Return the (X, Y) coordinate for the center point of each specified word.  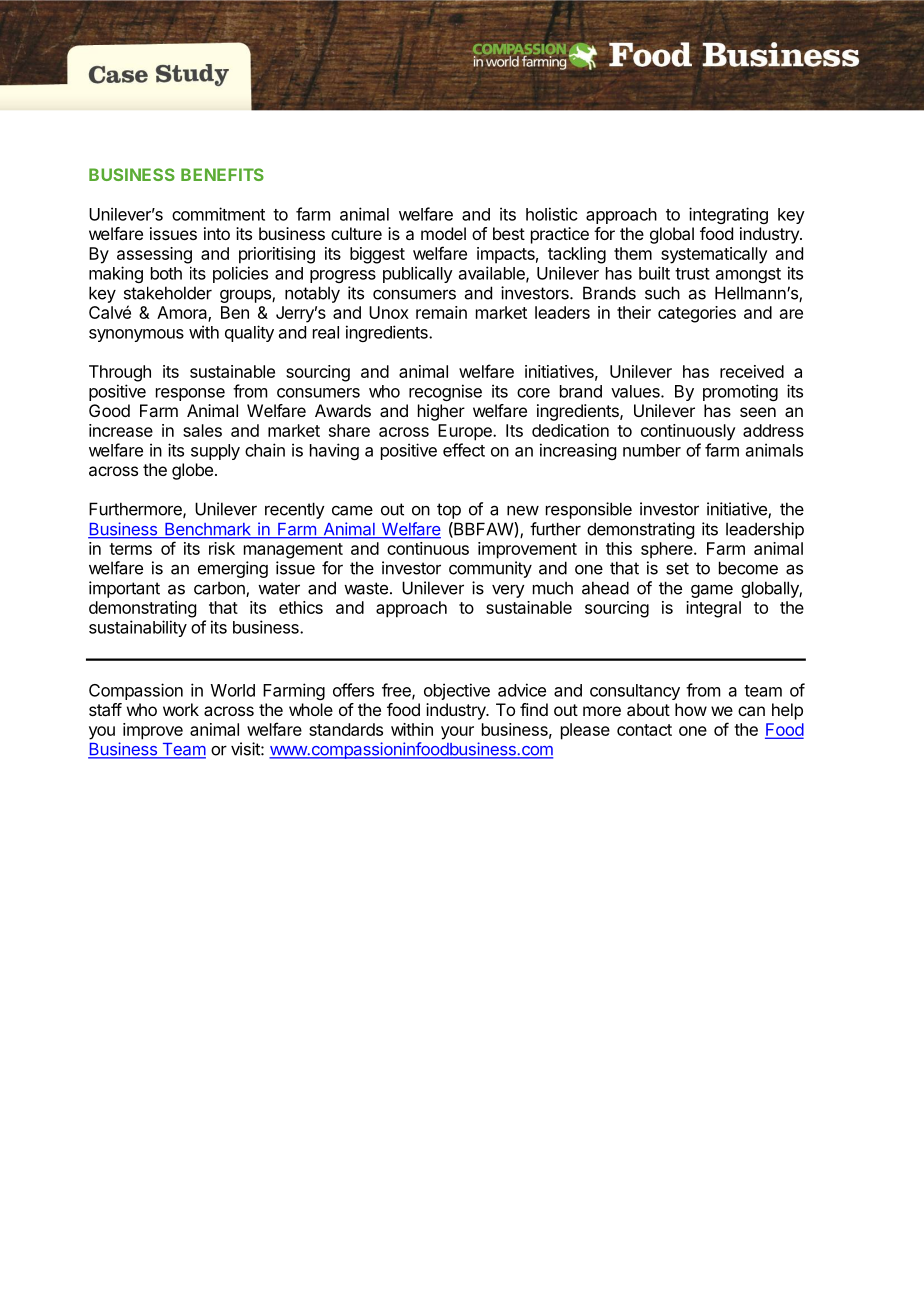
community (490, 569)
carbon (220, 589)
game (712, 591)
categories (697, 314)
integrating (728, 215)
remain (441, 312)
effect (464, 450)
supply (215, 452)
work (181, 709)
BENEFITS (222, 174)
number (652, 450)
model (443, 233)
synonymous (136, 335)
